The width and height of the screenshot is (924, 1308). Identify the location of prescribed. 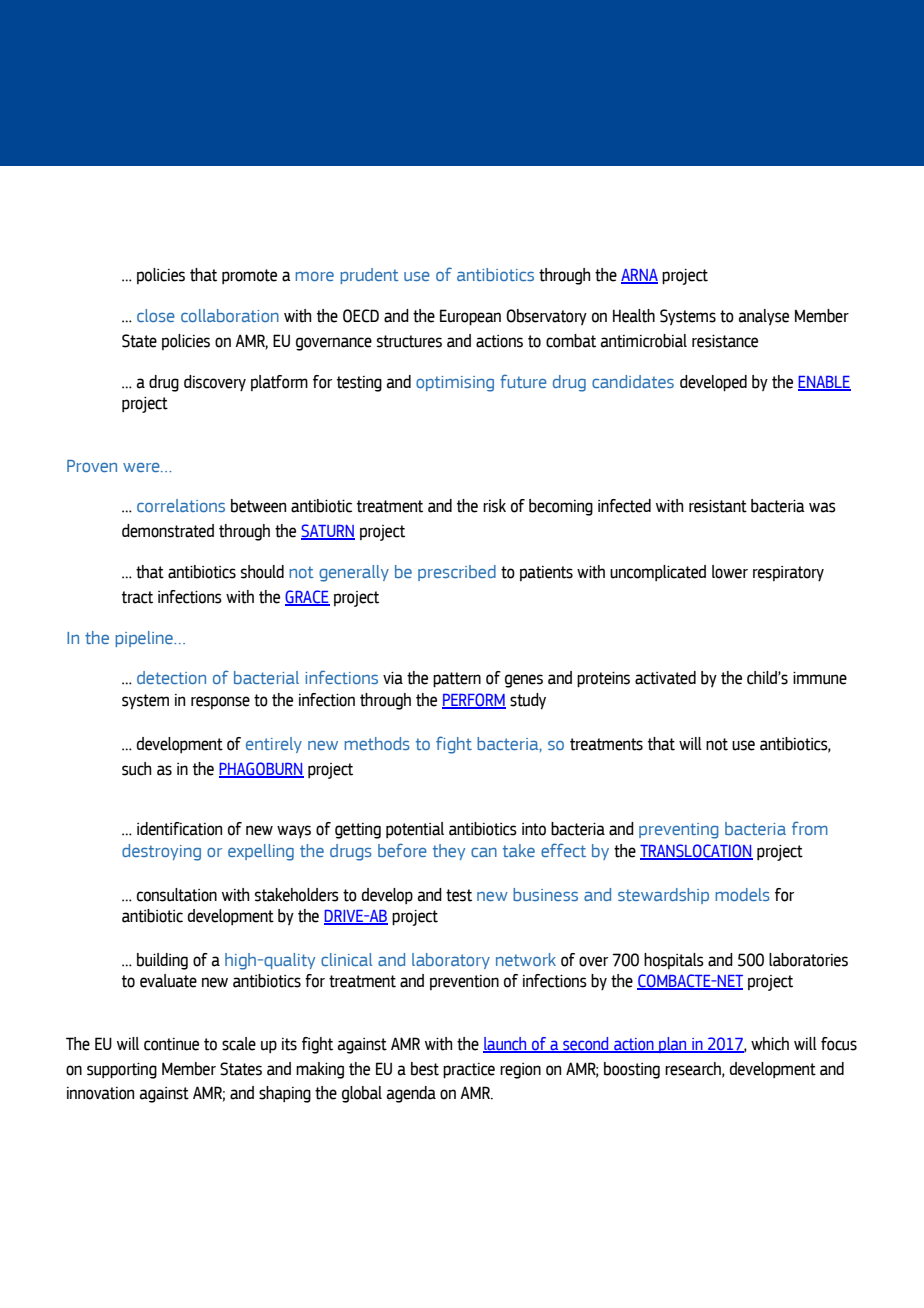
(457, 573).
